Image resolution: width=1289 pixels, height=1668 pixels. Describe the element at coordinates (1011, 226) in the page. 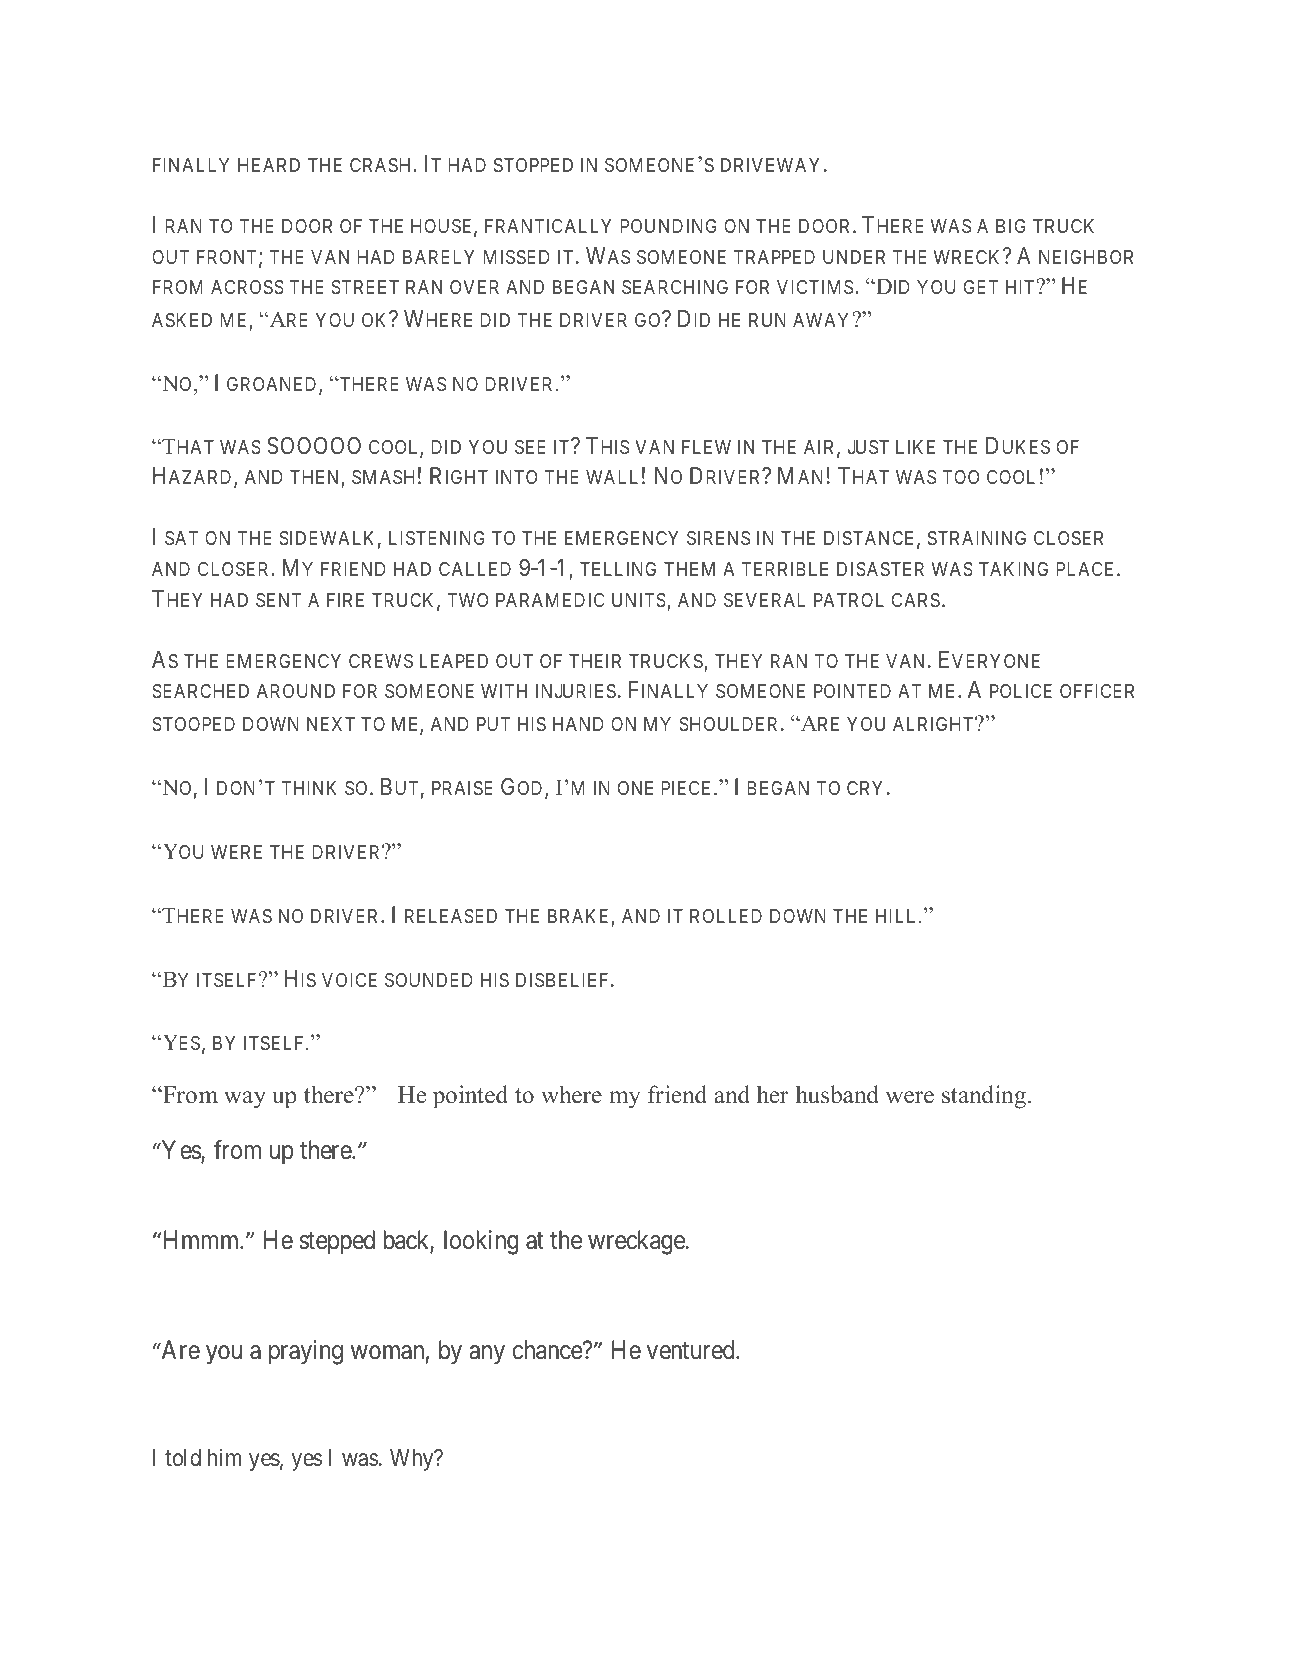

I see `BIG` at that location.
